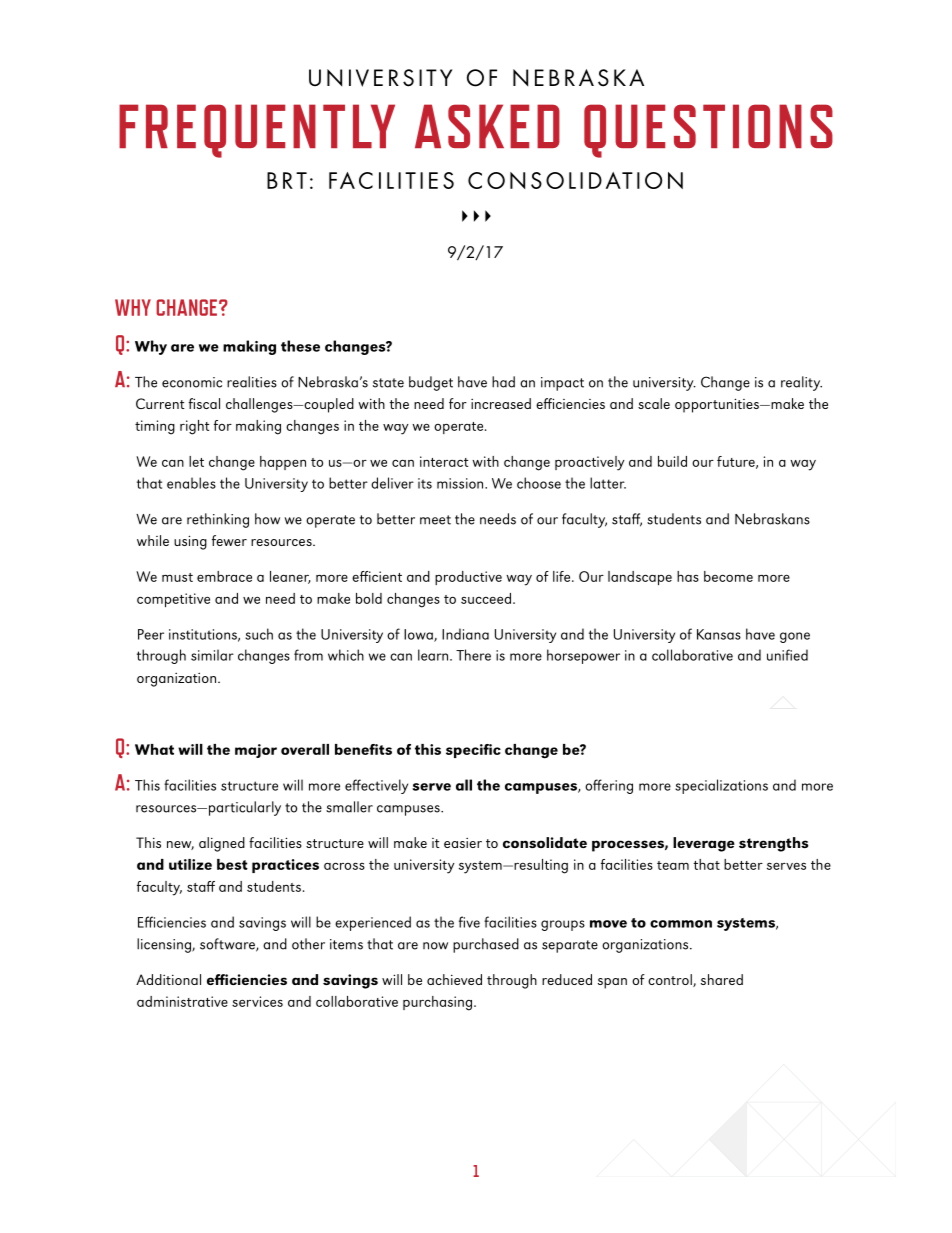 The image size is (952, 1233). What do you see at coordinates (257, 1001) in the page?
I see `services` at bounding box center [257, 1001].
